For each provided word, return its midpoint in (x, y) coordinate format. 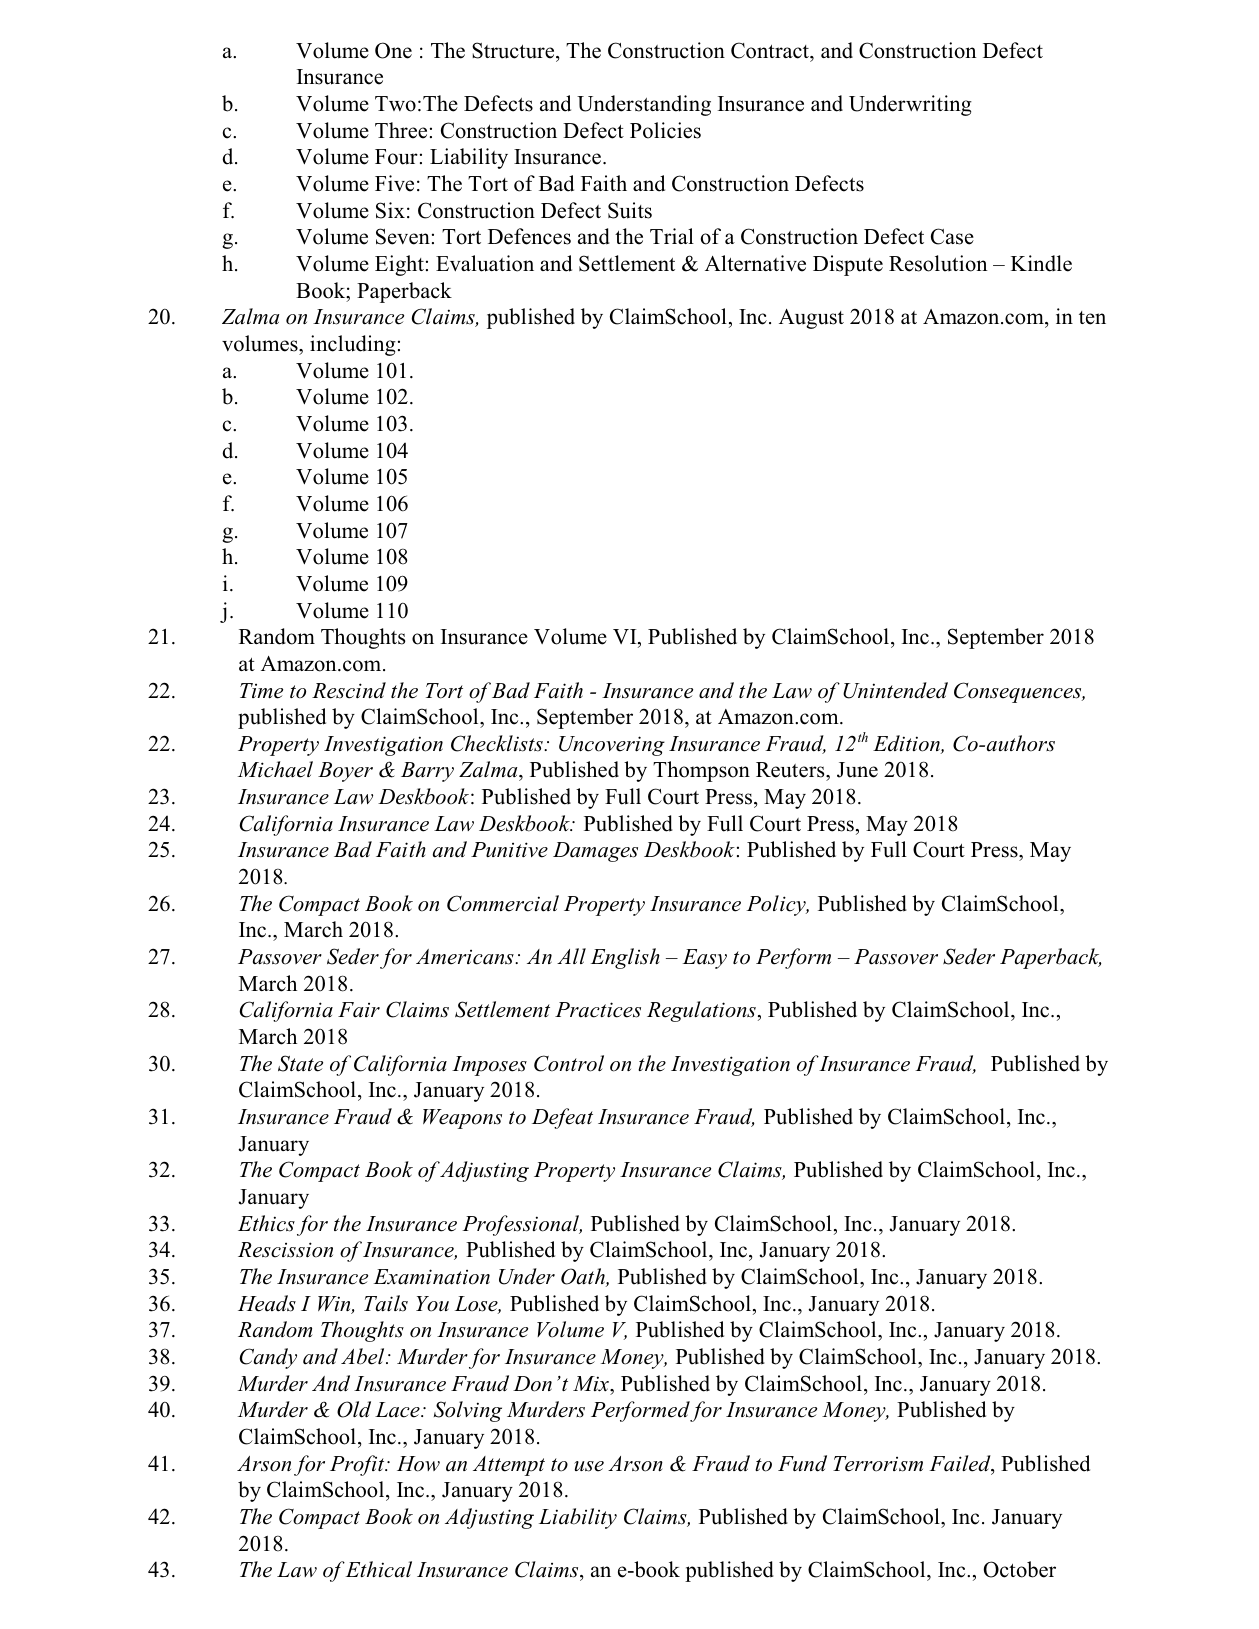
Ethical (379, 1569)
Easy (705, 959)
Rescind (349, 690)
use (589, 1466)
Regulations (701, 1011)
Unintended (895, 690)
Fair (359, 1010)
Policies (665, 130)
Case (952, 236)
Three (401, 130)
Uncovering (612, 746)
